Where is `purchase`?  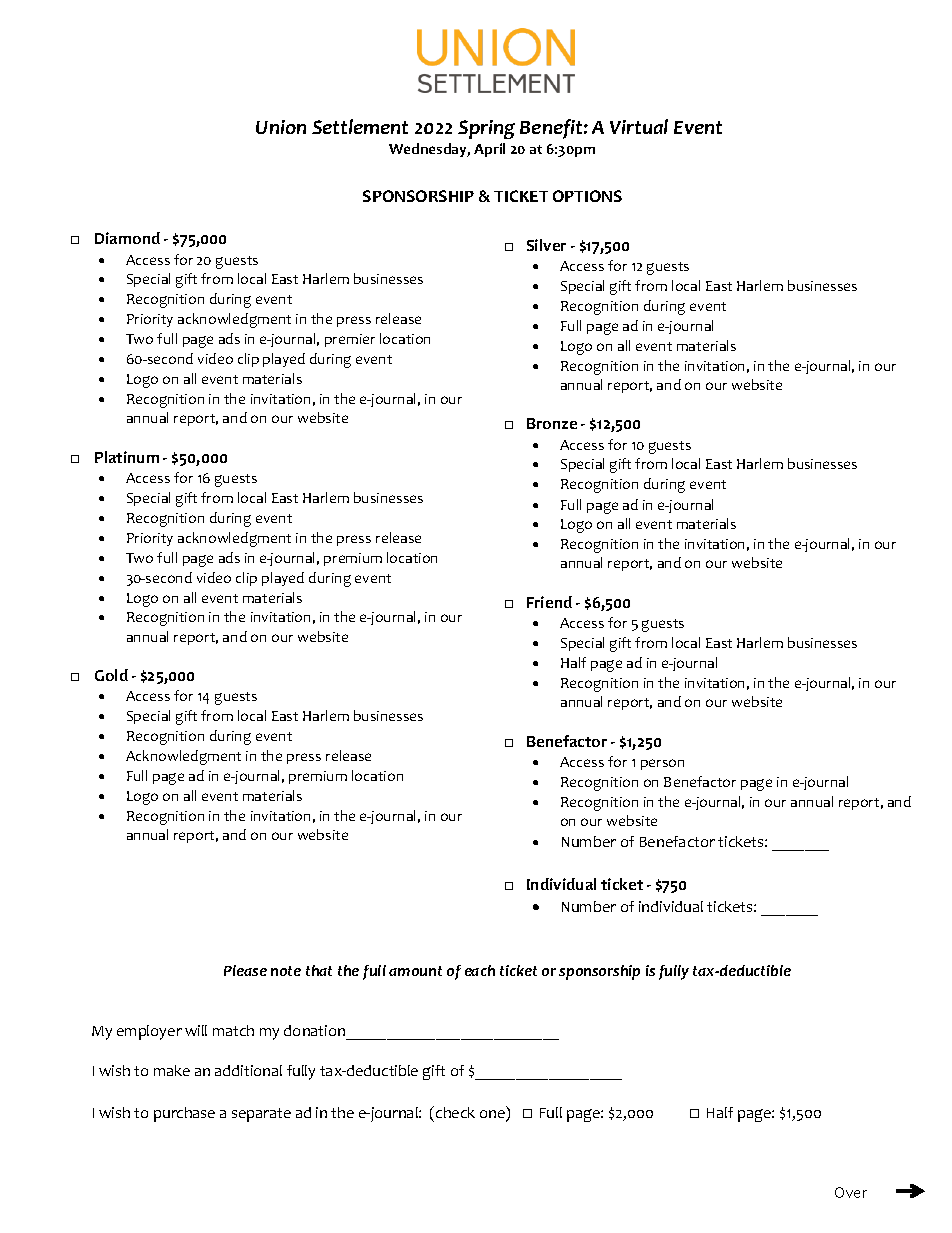
purchase is located at coordinates (184, 1114).
